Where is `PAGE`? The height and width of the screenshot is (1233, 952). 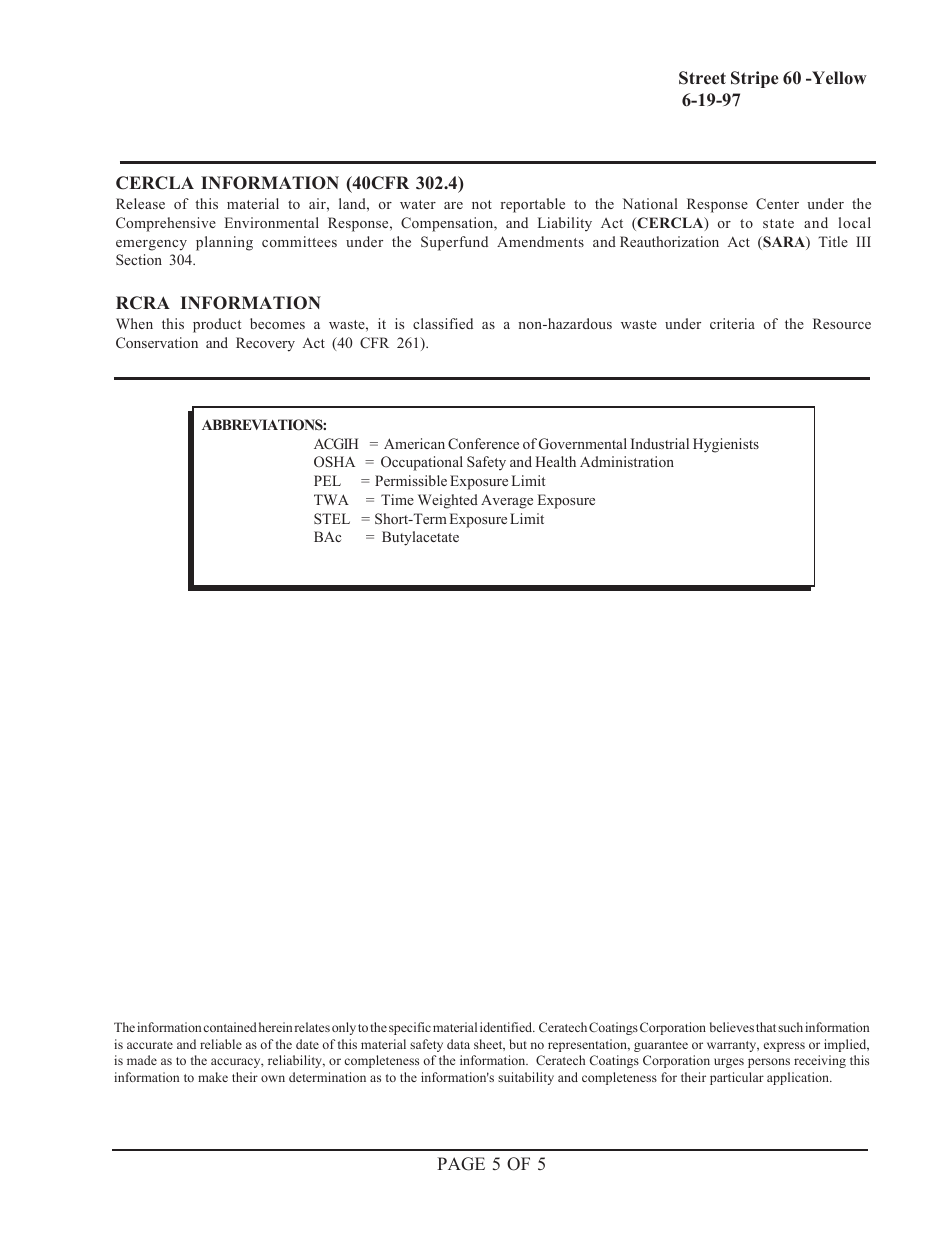
PAGE is located at coordinates (461, 1164).
